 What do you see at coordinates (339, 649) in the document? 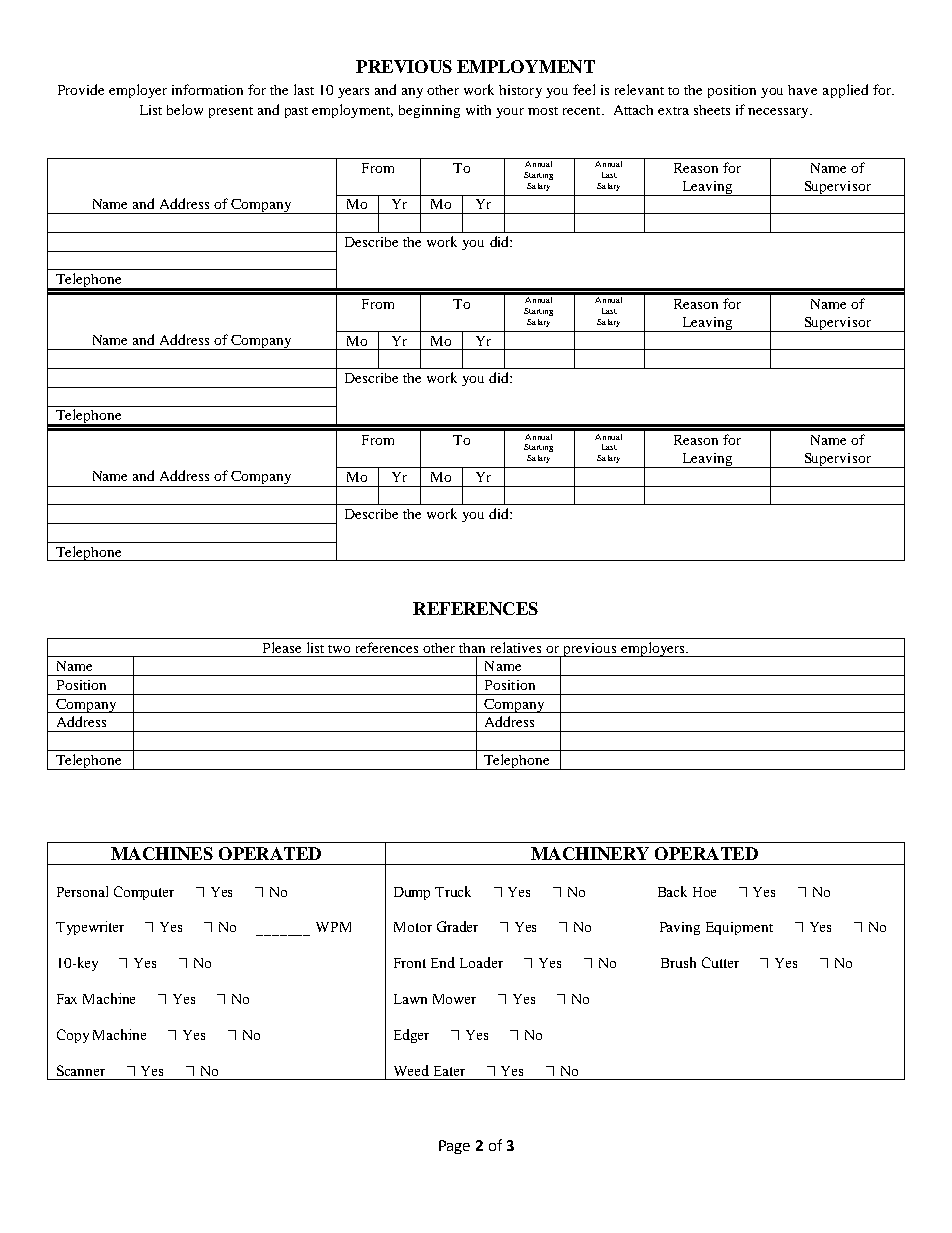
I see `two` at bounding box center [339, 649].
